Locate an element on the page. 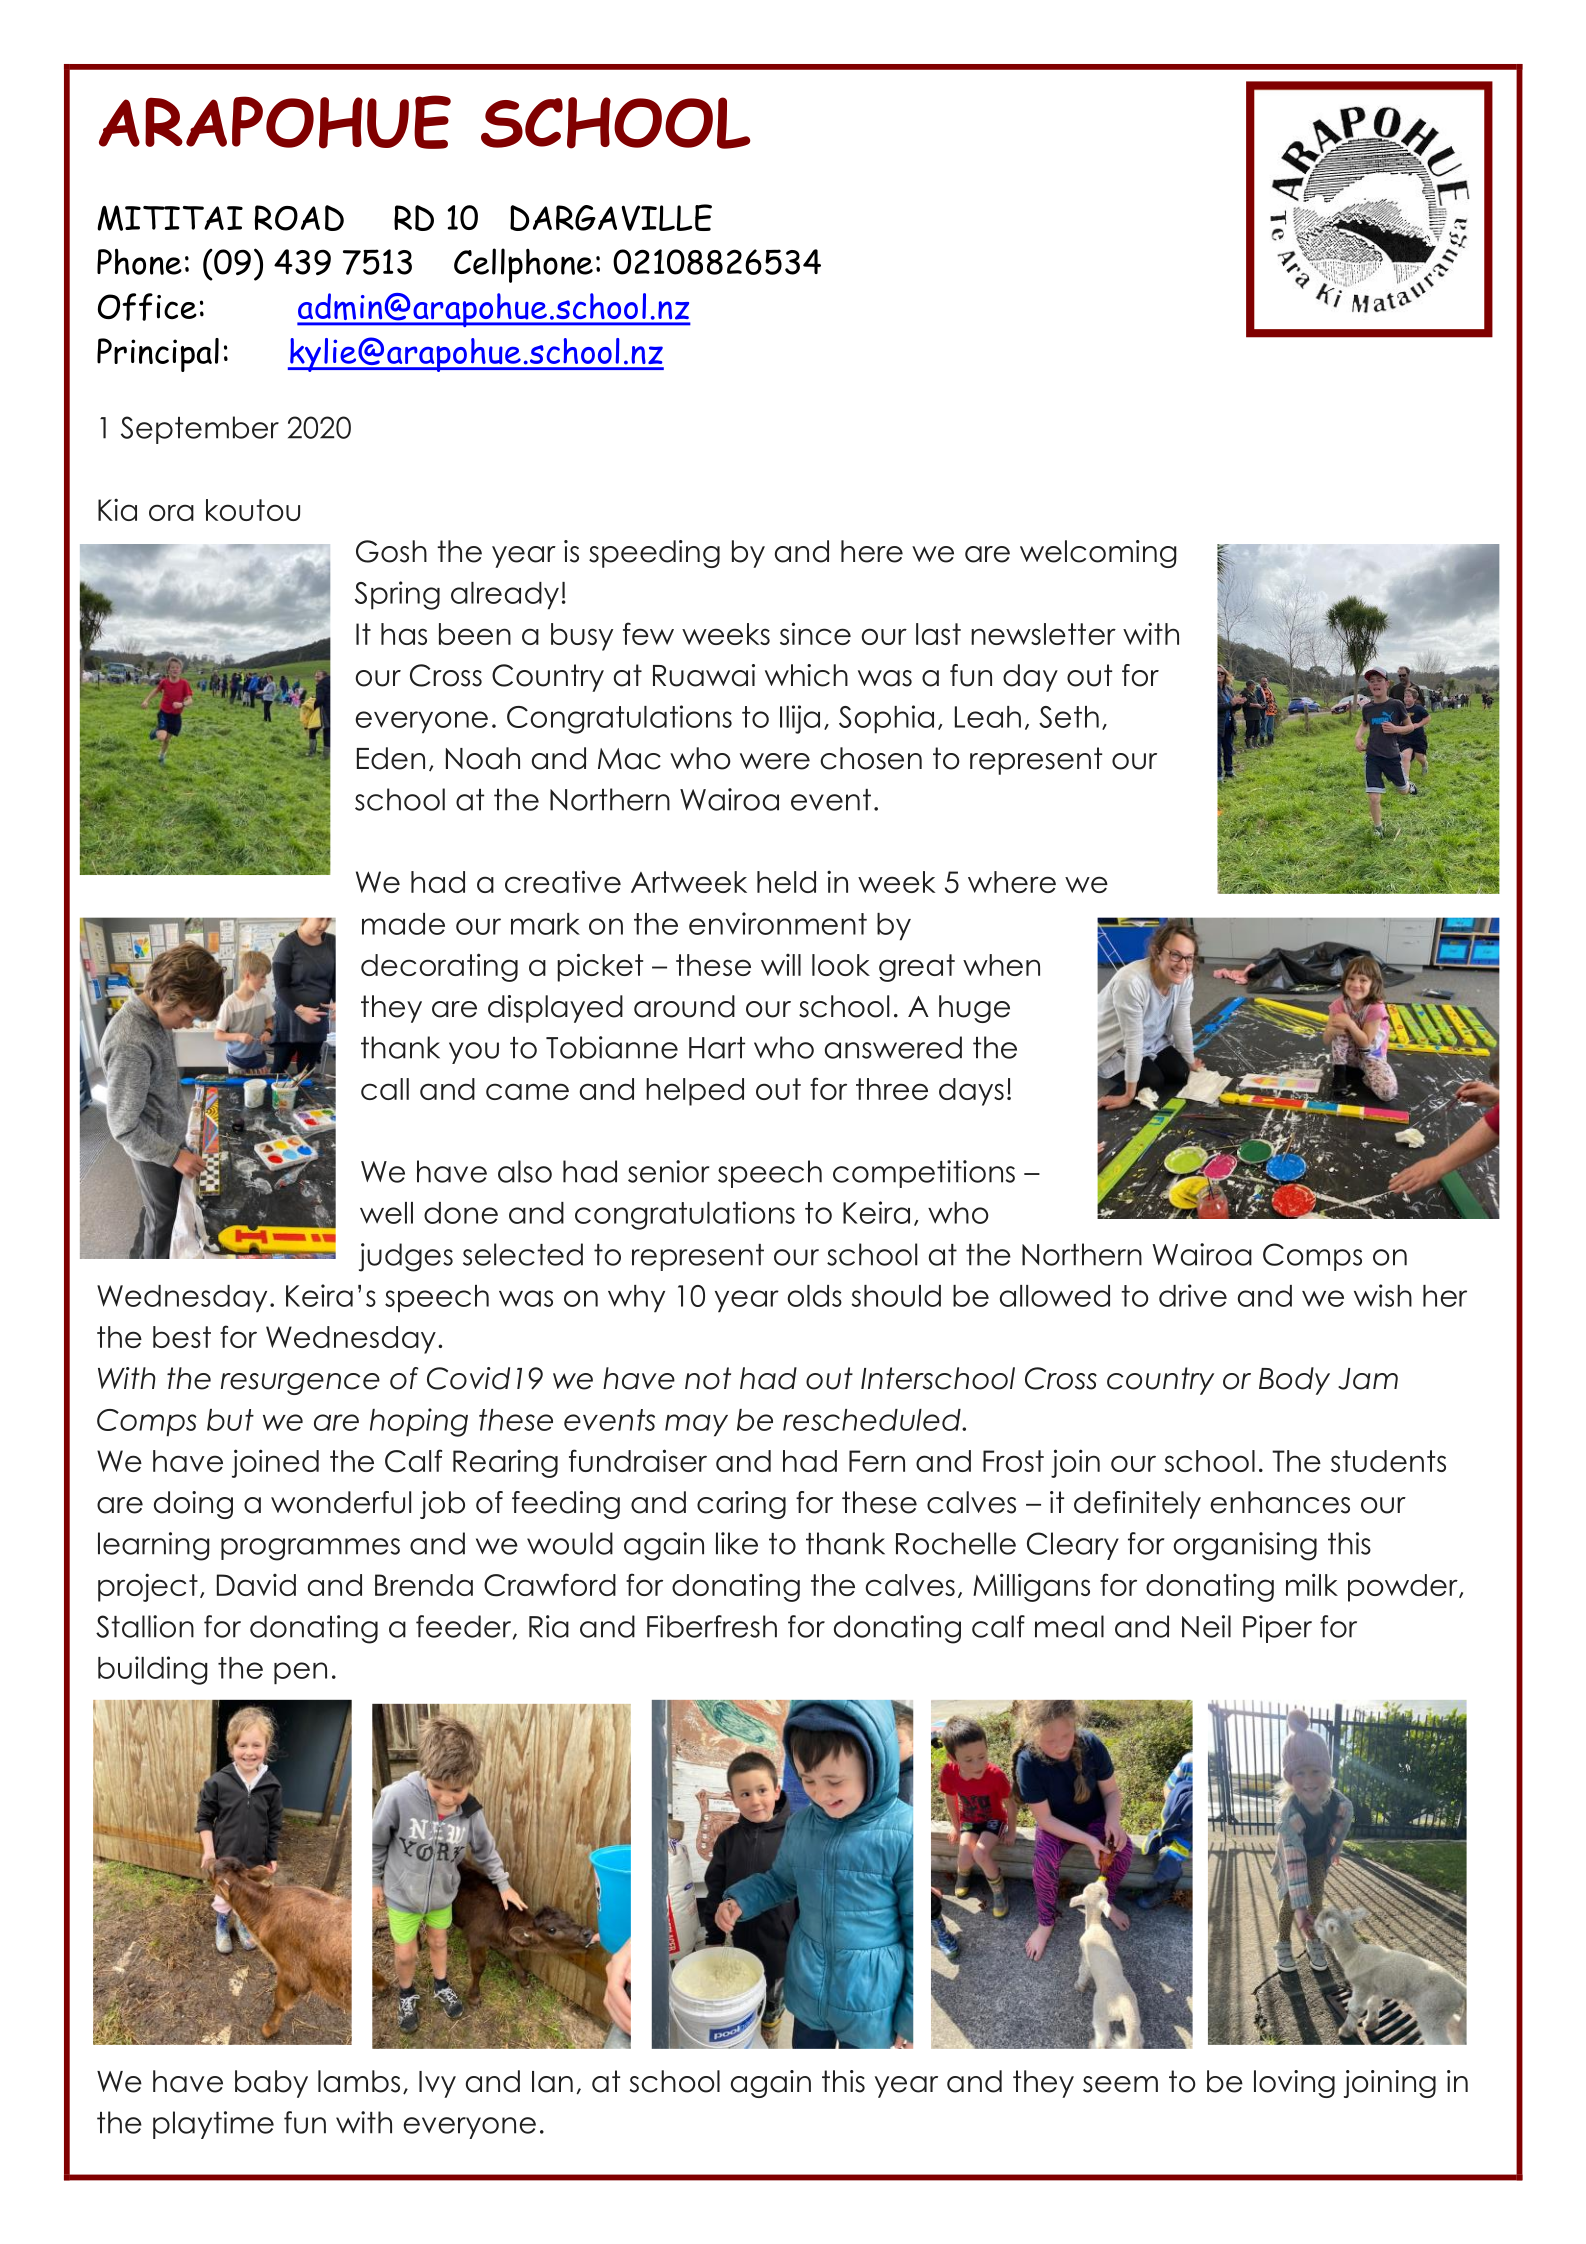  speeding is located at coordinates (654, 554).
